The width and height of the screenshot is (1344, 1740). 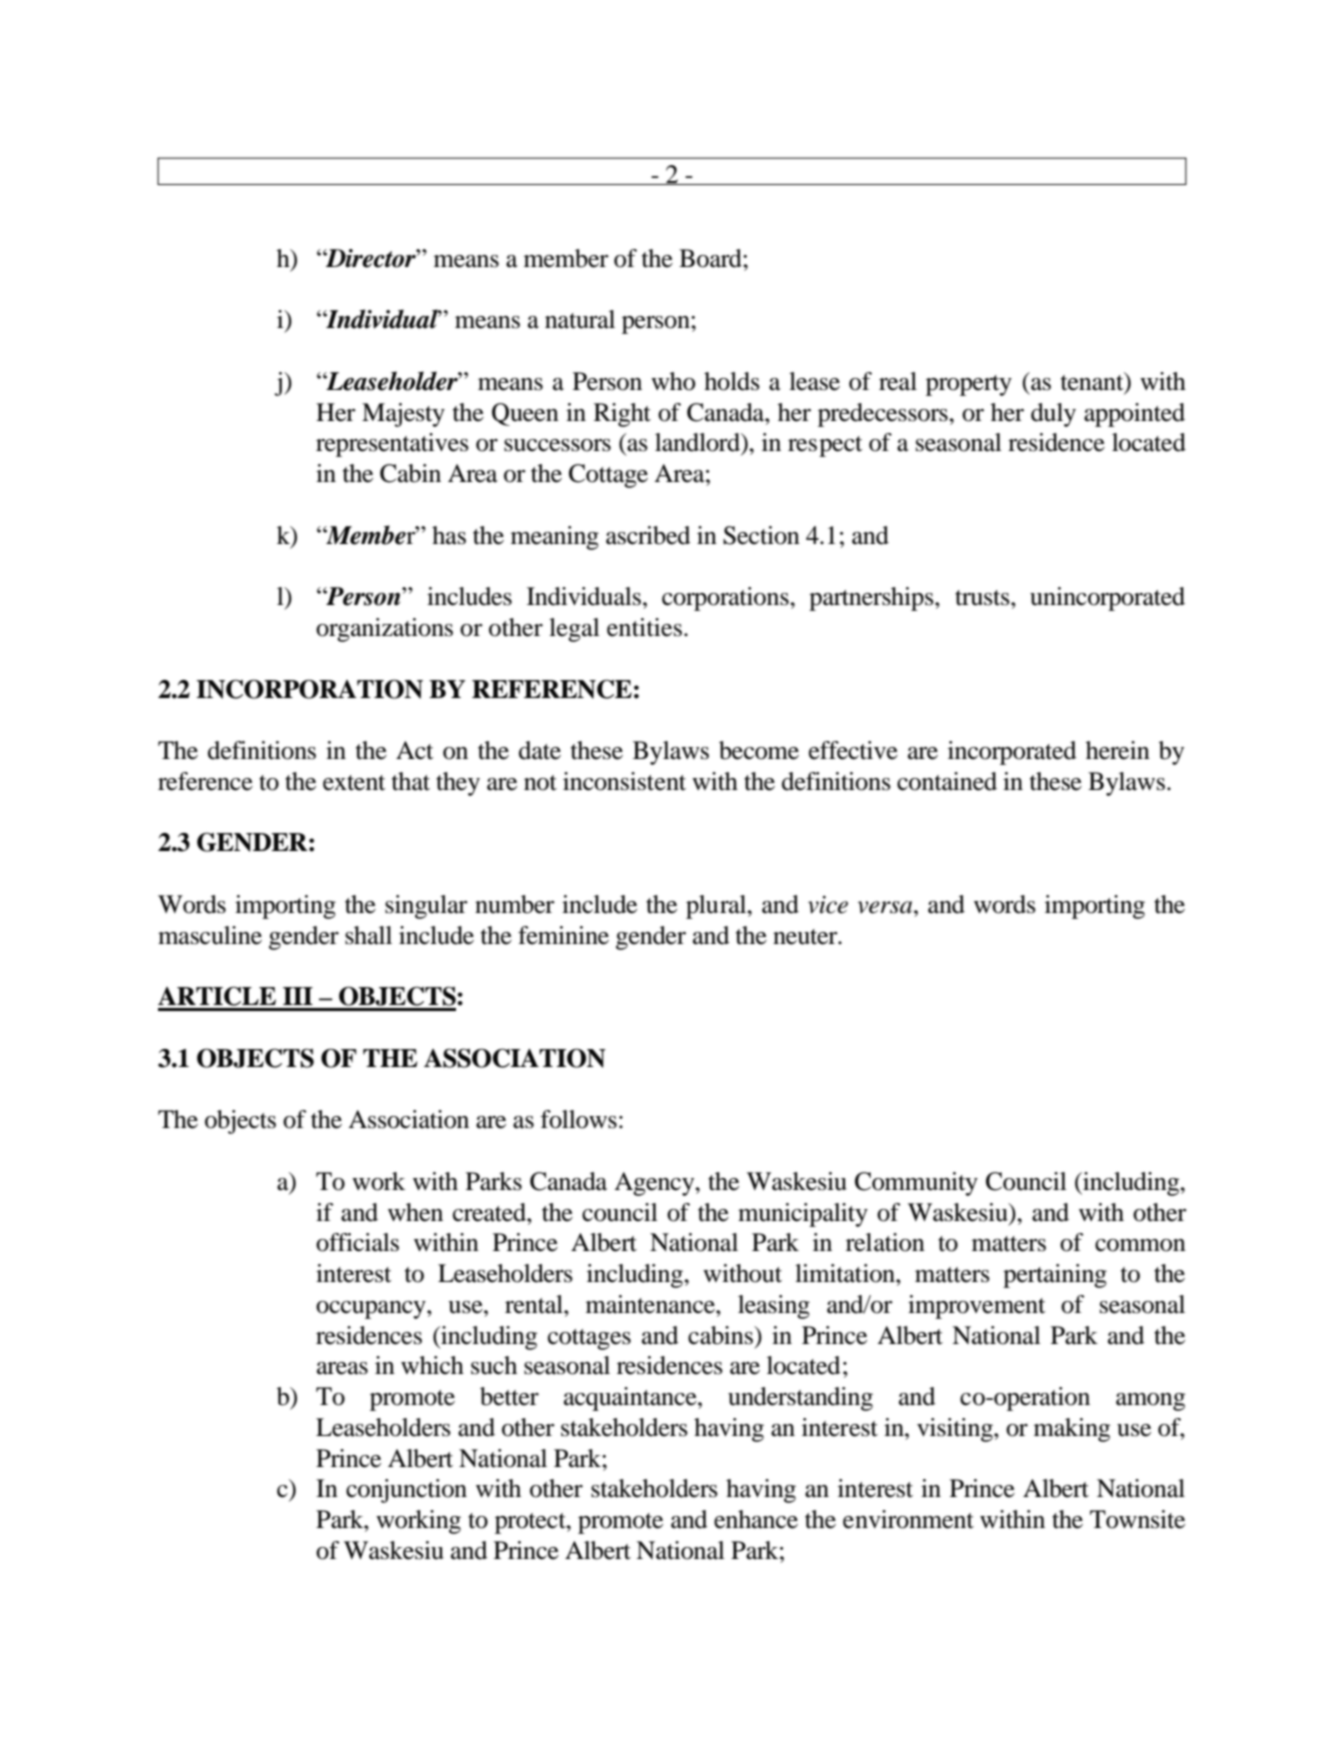 I want to click on Board, so click(x=711, y=258).
